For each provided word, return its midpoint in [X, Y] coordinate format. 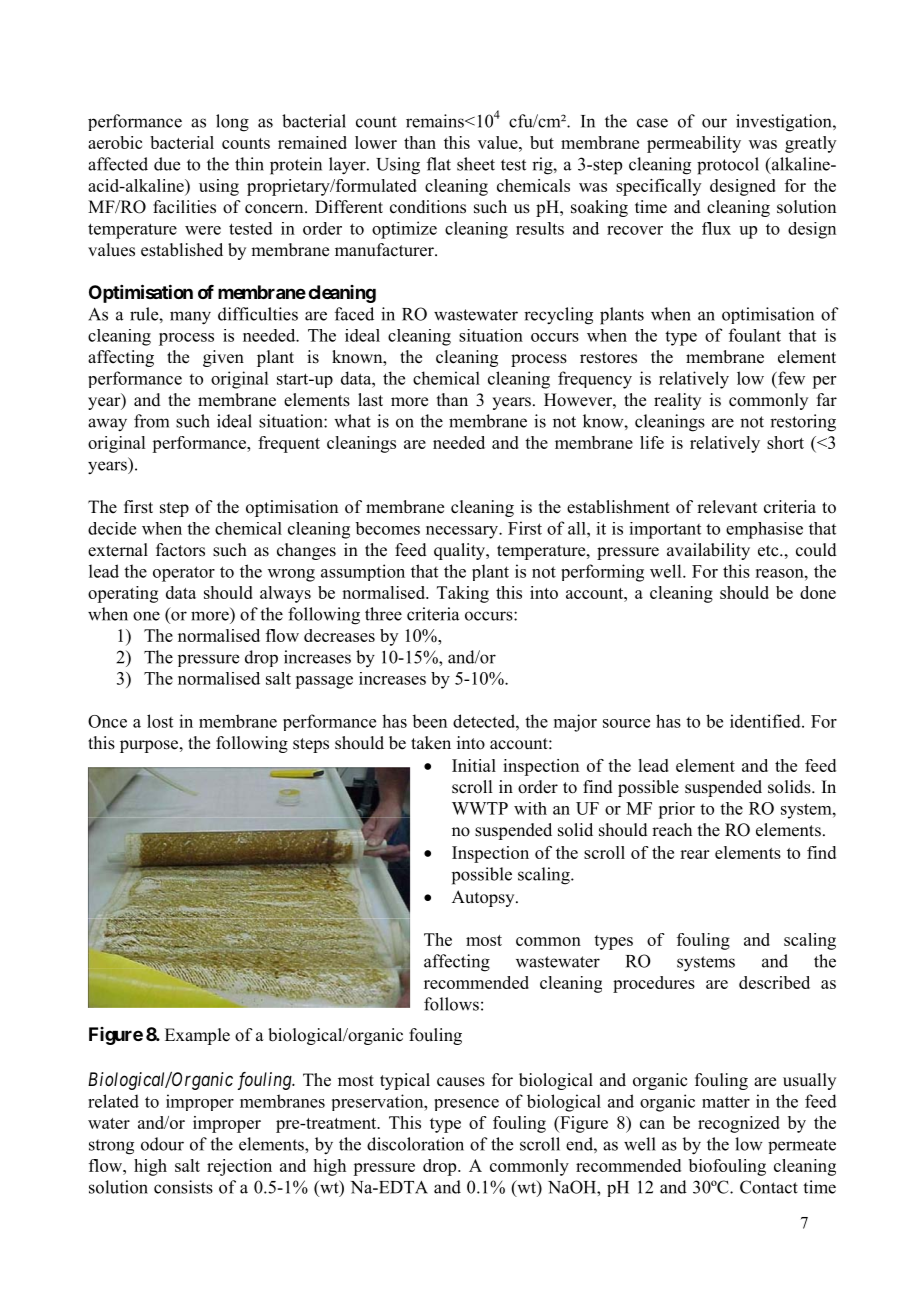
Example [197, 1036]
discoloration [415, 1144]
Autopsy [484, 898]
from [151, 421]
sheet [476, 164]
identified [766, 721]
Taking [463, 594]
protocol [728, 166]
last [370, 400]
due [167, 164]
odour [162, 1144]
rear [694, 854]
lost [160, 721]
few [790, 378]
